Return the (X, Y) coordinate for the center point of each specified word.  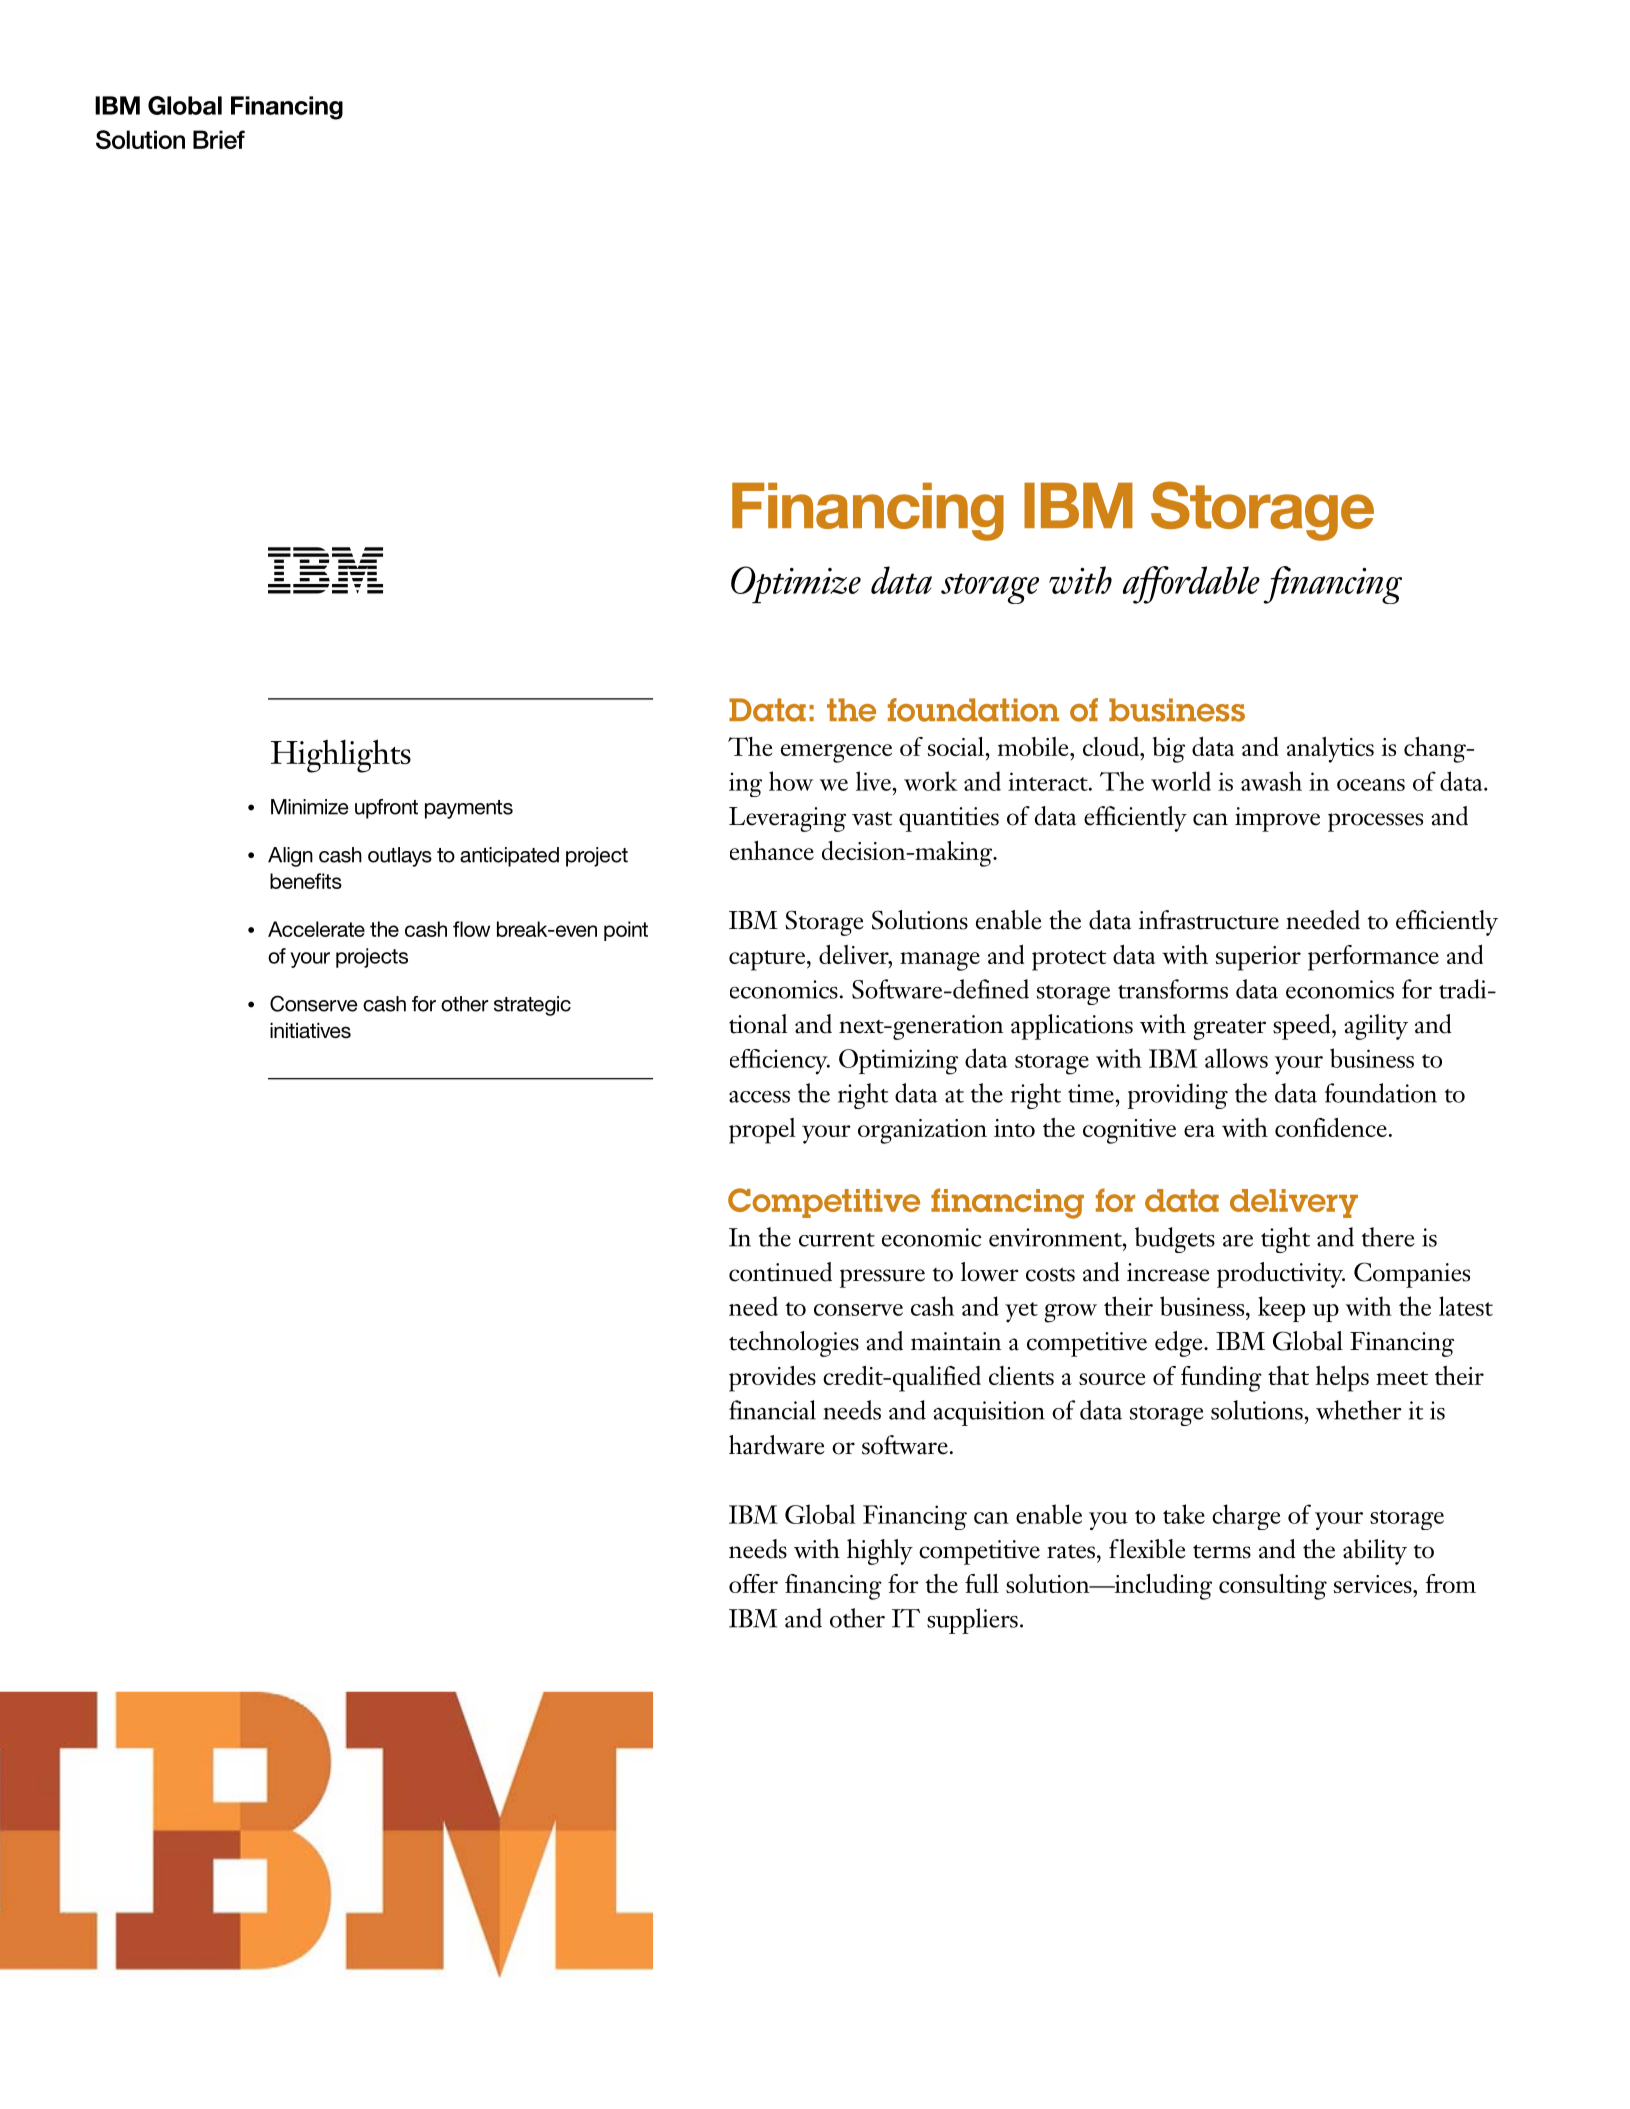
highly (880, 1552)
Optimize (796, 585)
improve (1277, 819)
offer (753, 1583)
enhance (772, 850)
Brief (219, 139)
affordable (1191, 585)
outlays (400, 857)
